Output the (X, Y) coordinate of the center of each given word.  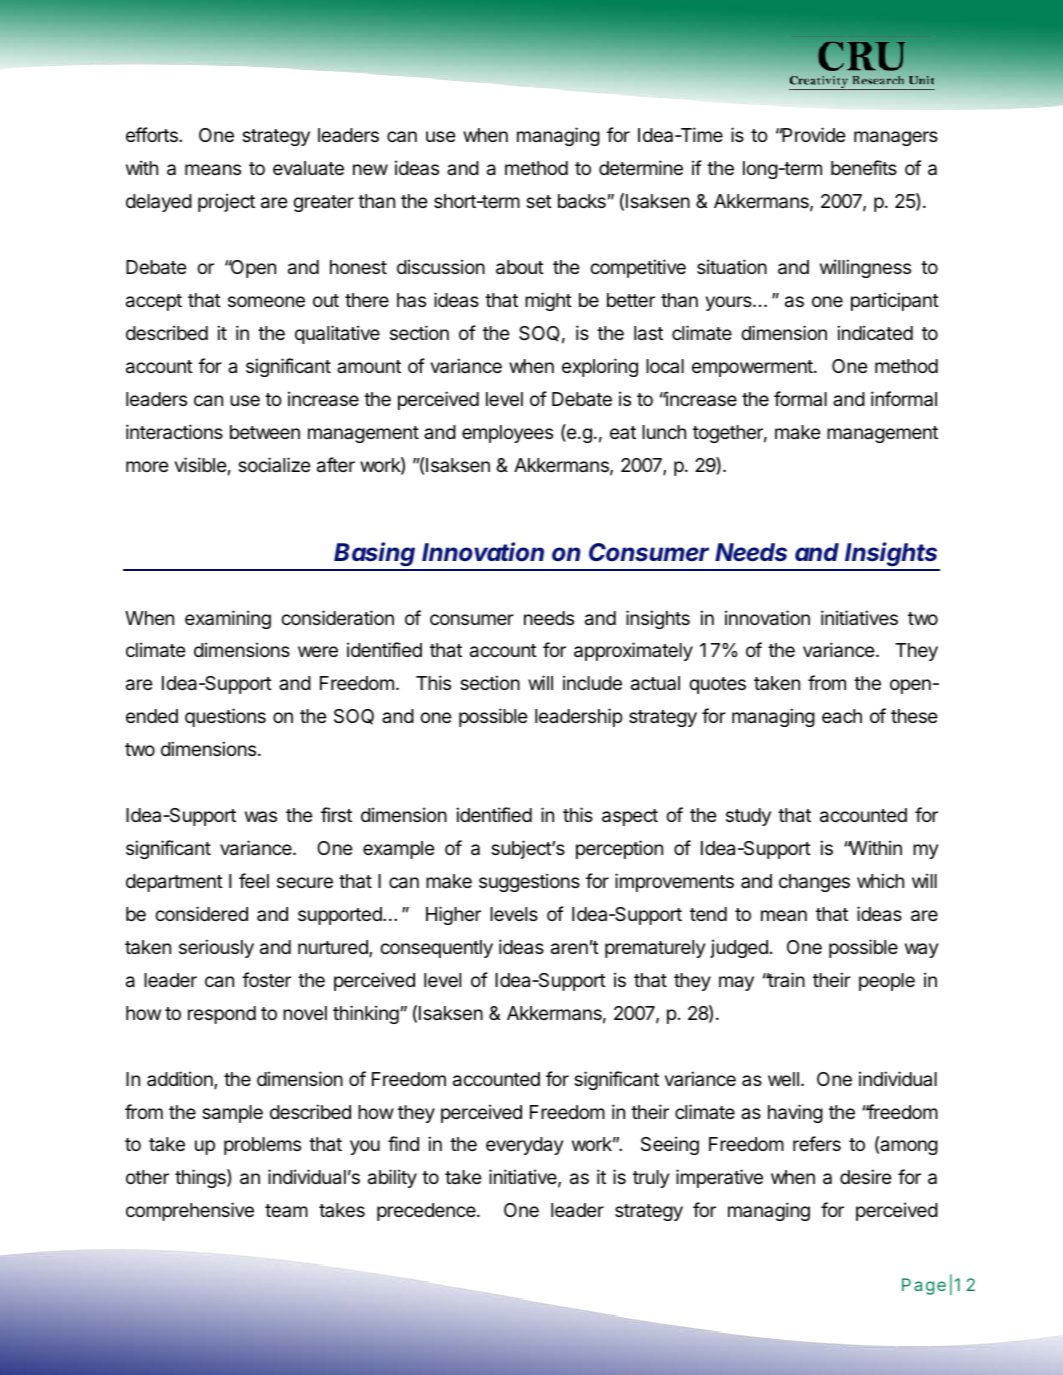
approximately (633, 651)
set (539, 201)
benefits (864, 167)
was (261, 816)
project (226, 202)
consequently (436, 949)
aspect (630, 817)
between (265, 432)
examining (228, 619)
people (887, 982)
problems (262, 1146)
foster (266, 979)
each (842, 716)
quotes (717, 685)
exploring (600, 367)
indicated (875, 332)
